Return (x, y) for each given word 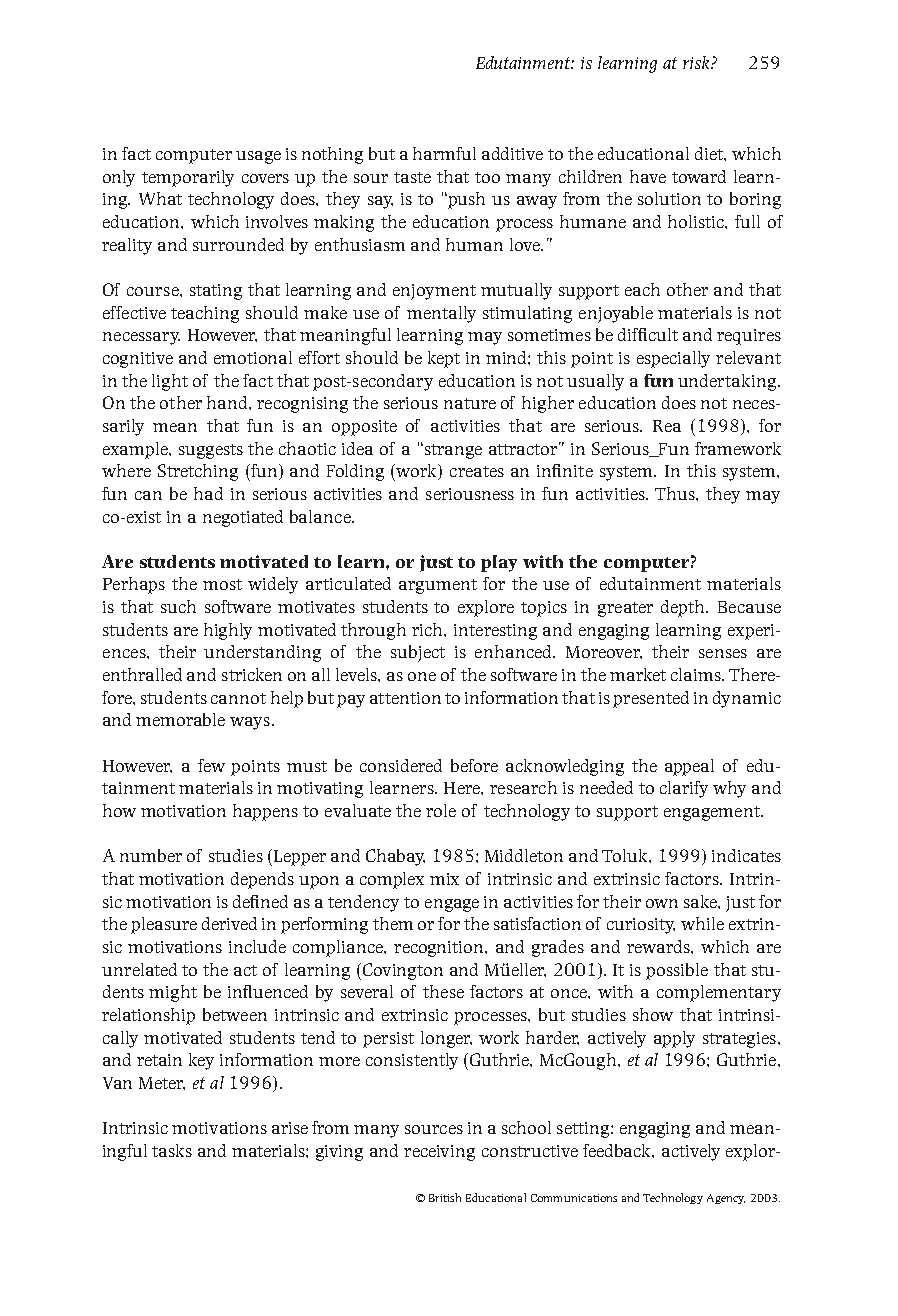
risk (697, 62)
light (170, 382)
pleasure (164, 925)
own (662, 903)
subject (418, 653)
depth (684, 608)
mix (444, 879)
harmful (444, 153)
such (178, 606)
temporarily (188, 178)
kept (444, 359)
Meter (162, 1083)
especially (673, 359)
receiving (439, 1153)
